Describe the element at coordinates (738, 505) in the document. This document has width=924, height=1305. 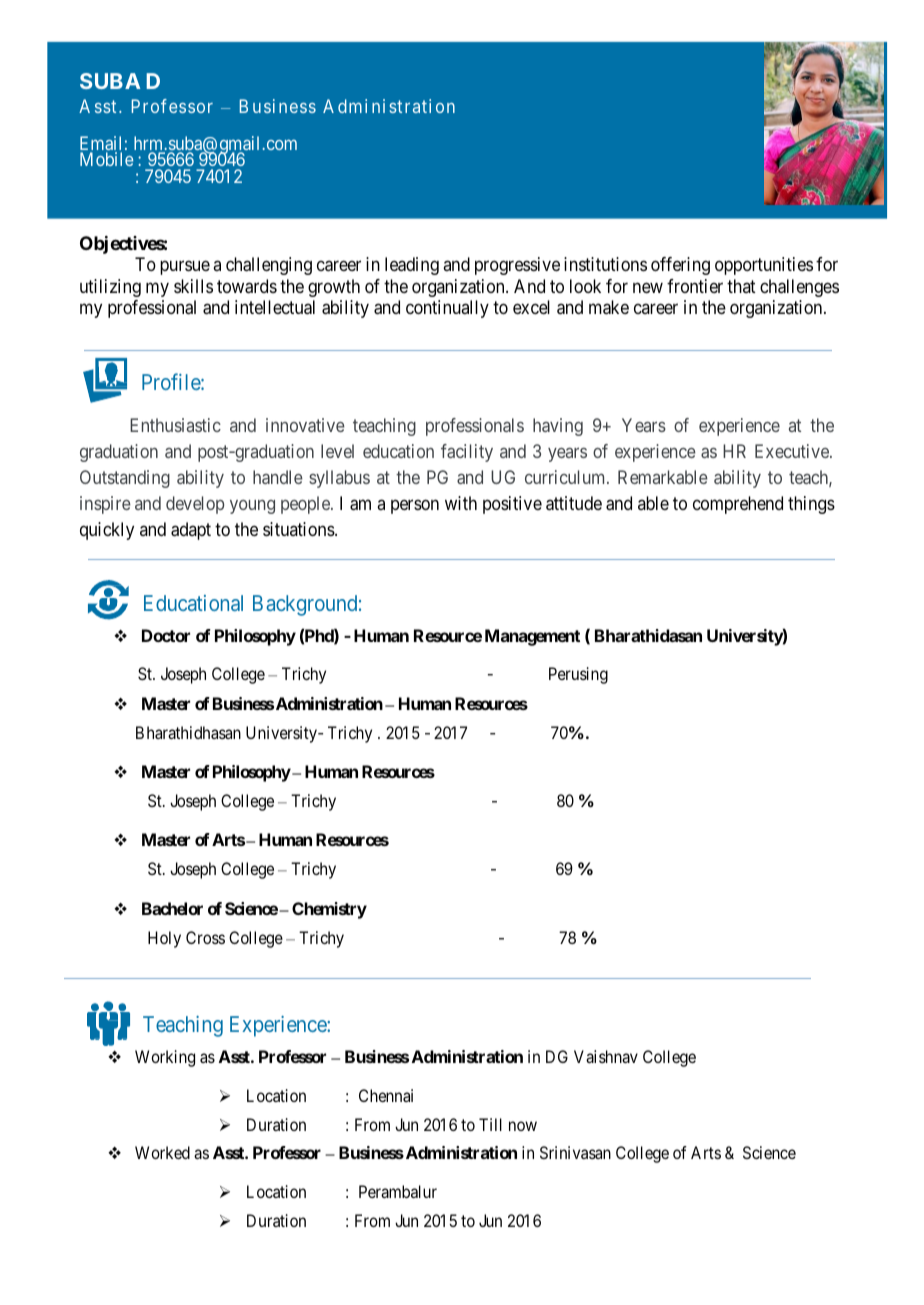
I see `comprehend` at that location.
